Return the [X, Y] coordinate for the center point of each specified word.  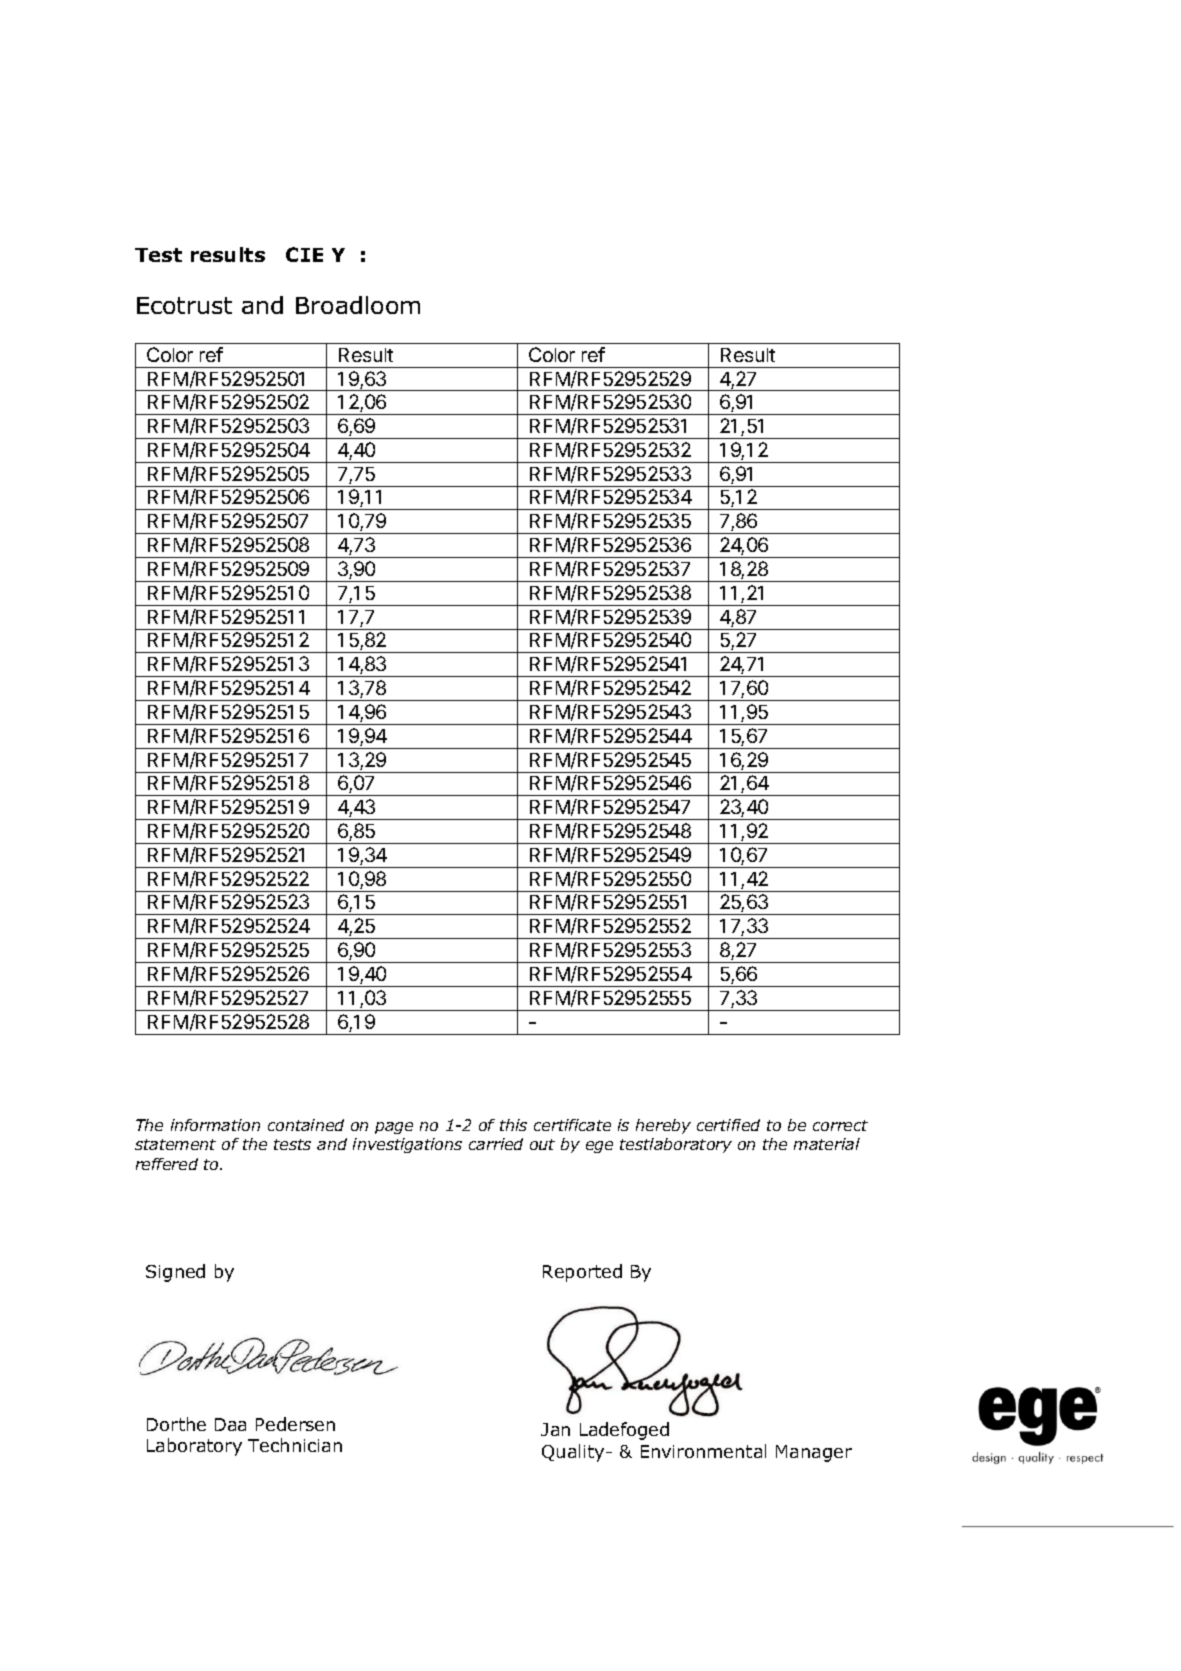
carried [496, 1144]
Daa [230, 1424]
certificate [572, 1125]
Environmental [703, 1451]
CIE [304, 254]
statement [175, 1144]
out [542, 1144]
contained [306, 1125]
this [513, 1125]
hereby [663, 1126]
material [827, 1144]
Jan [555, 1429]
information [215, 1125]
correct [840, 1125]
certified [728, 1125]
